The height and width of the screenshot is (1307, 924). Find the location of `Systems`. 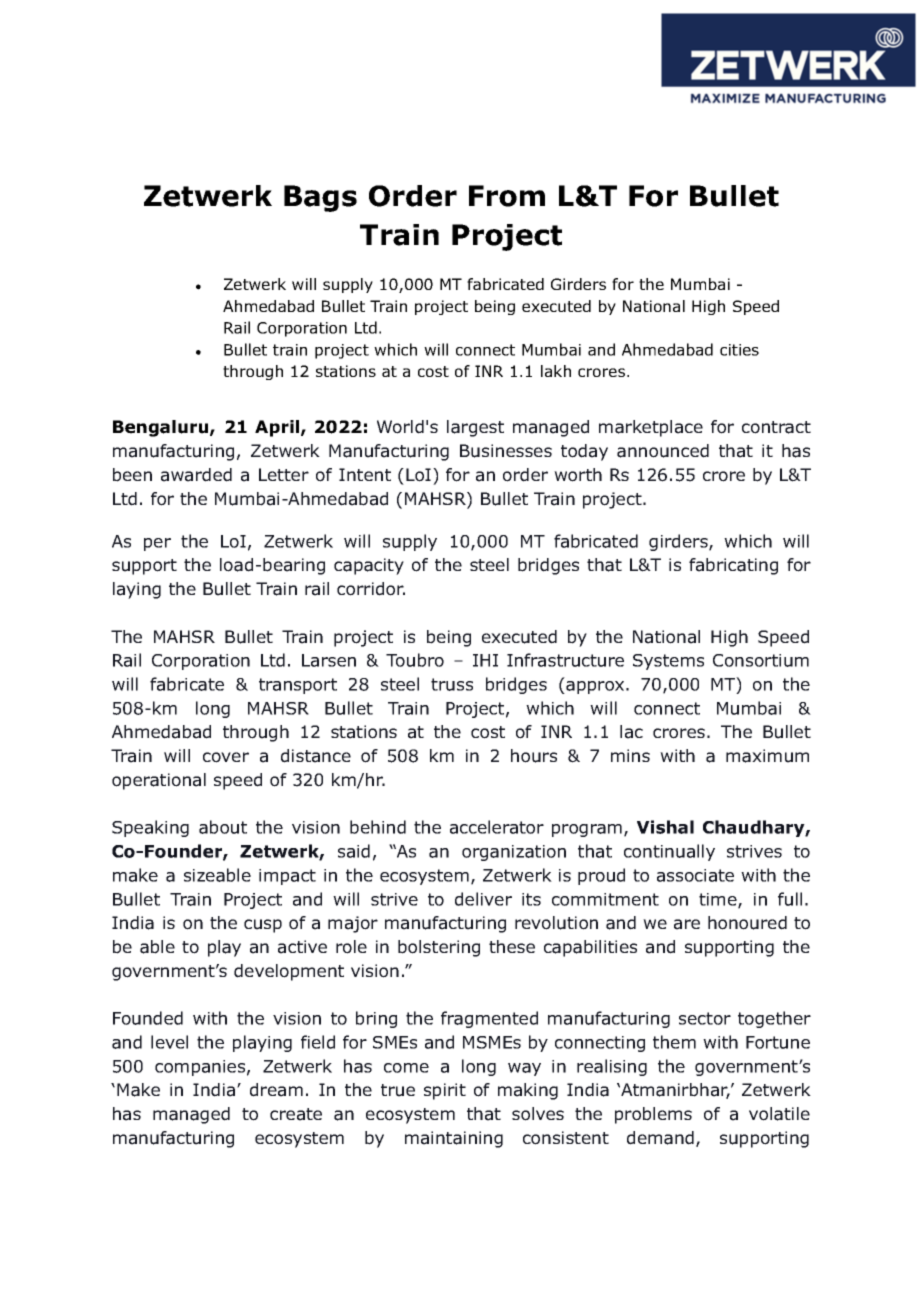

Systems is located at coordinates (668, 662).
